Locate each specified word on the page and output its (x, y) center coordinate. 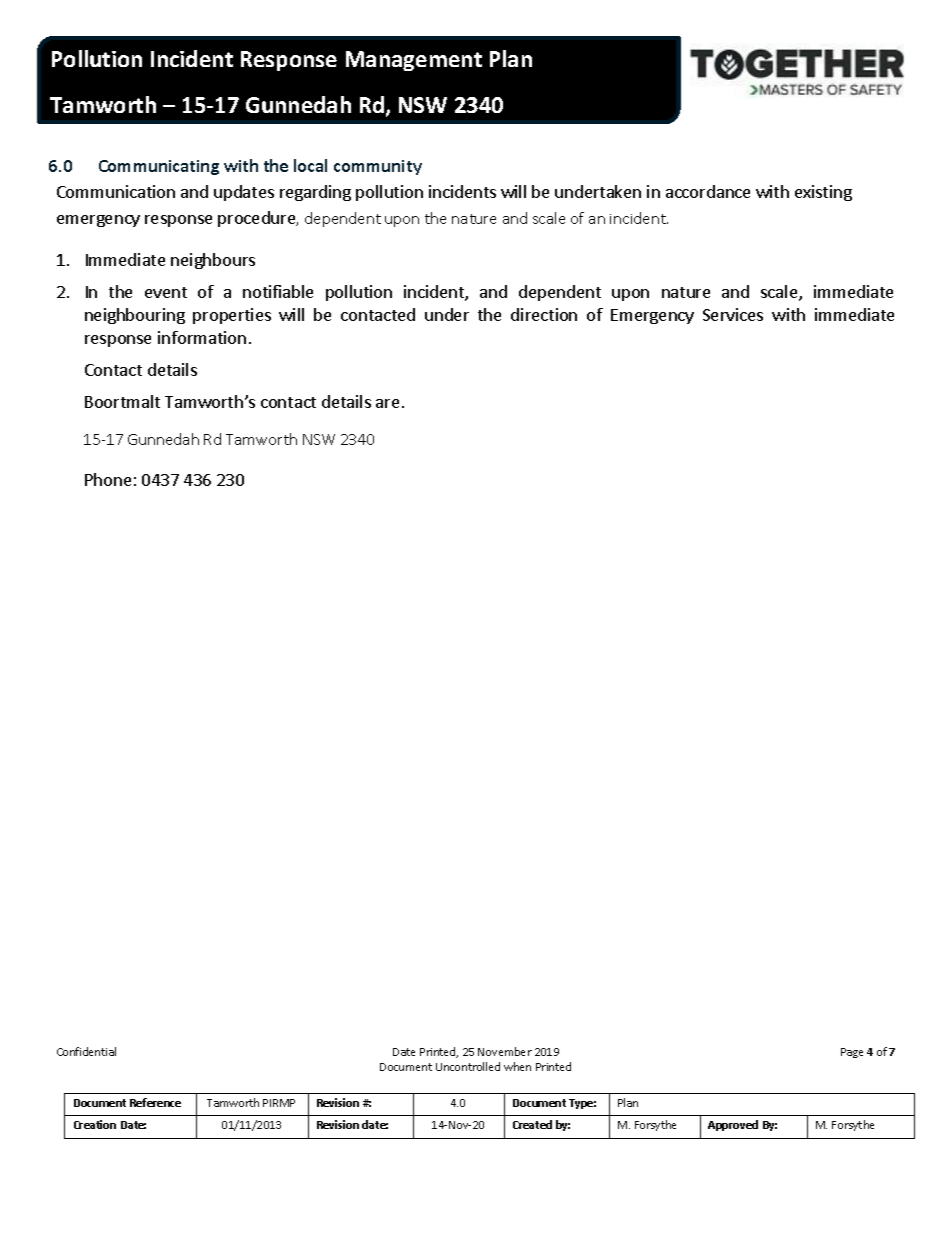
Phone (108, 479)
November (505, 1051)
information (202, 337)
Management (414, 61)
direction (544, 314)
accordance (708, 191)
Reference (155, 1102)
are (387, 403)
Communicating (159, 167)
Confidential (86, 1051)
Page (852, 1053)
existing (823, 193)
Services (733, 314)
